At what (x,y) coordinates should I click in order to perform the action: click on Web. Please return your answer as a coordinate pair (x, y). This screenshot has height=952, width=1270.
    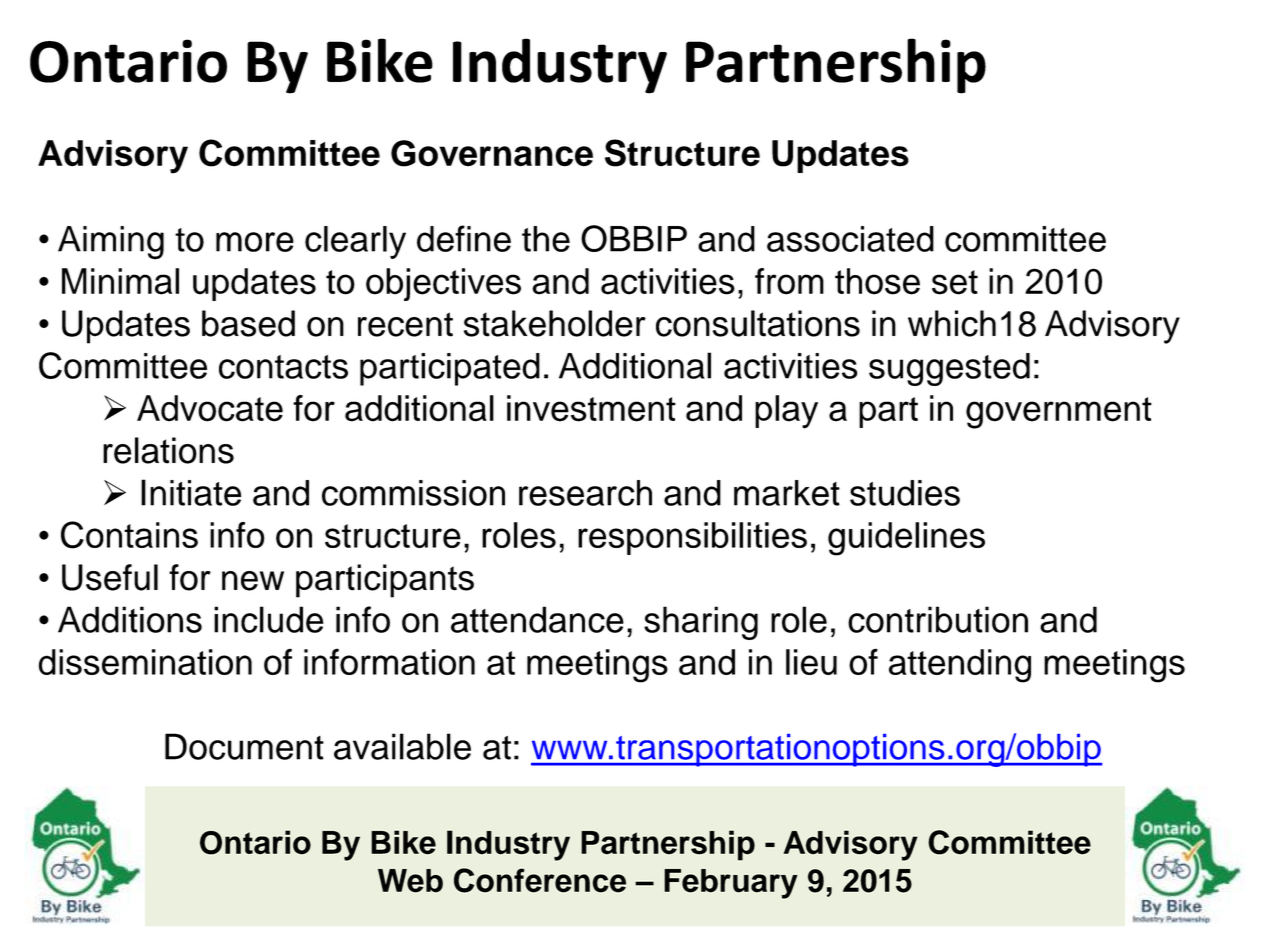
    Looking at the image, I should click on (410, 881).
